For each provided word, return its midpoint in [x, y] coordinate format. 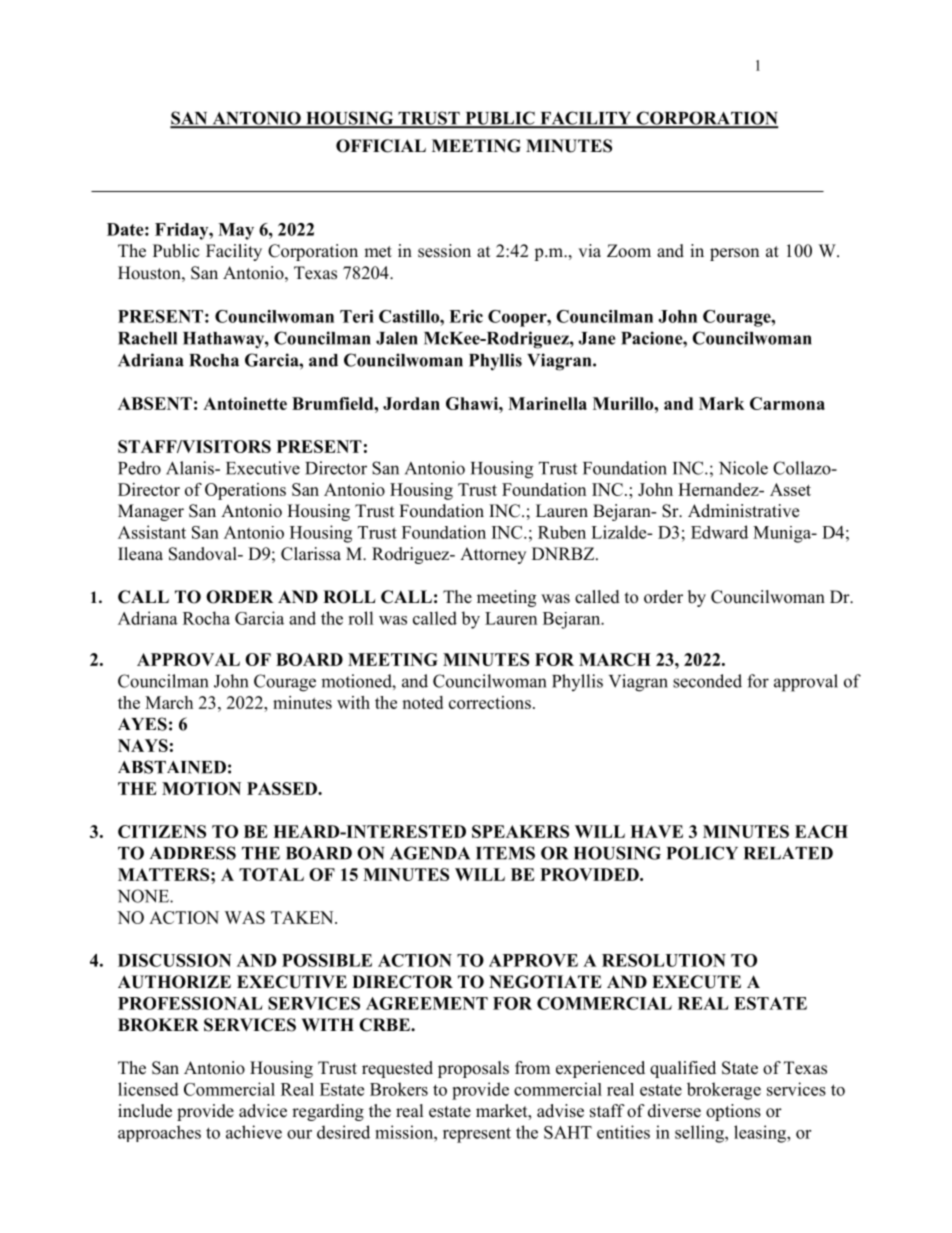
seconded [707, 681]
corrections [490, 702]
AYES [142, 724]
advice [263, 1111]
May [236, 231]
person [734, 254]
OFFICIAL [381, 146]
